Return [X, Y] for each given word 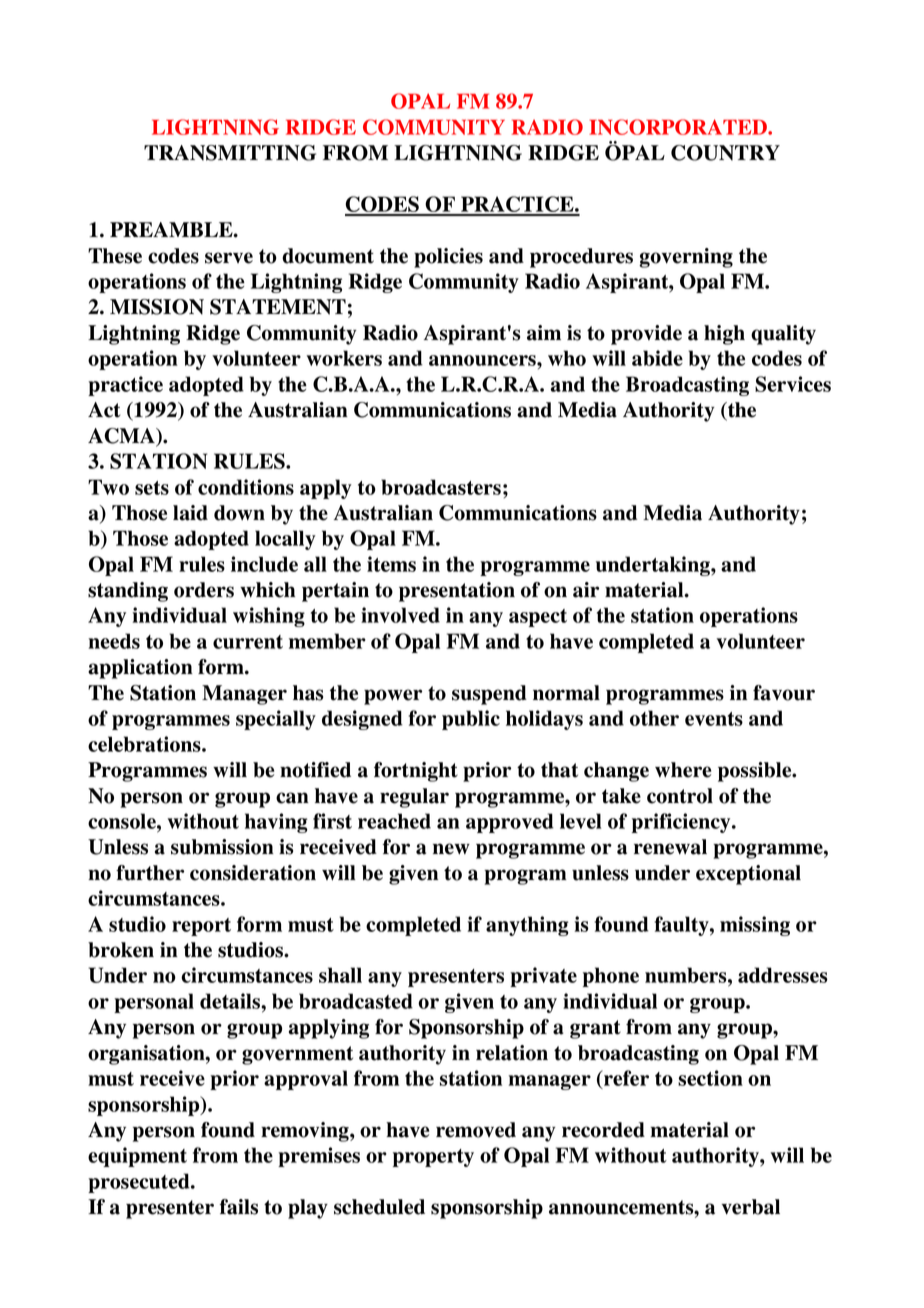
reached [394, 821]
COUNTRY [725, 153]
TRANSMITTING [230, 153]
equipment [137, 1157]
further [150, 873]
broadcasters [441, 487]
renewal [670, 847]
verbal [750, 1207]
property [433, 1158]
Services [793, 384]
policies [448, 258]
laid [190, 513]
